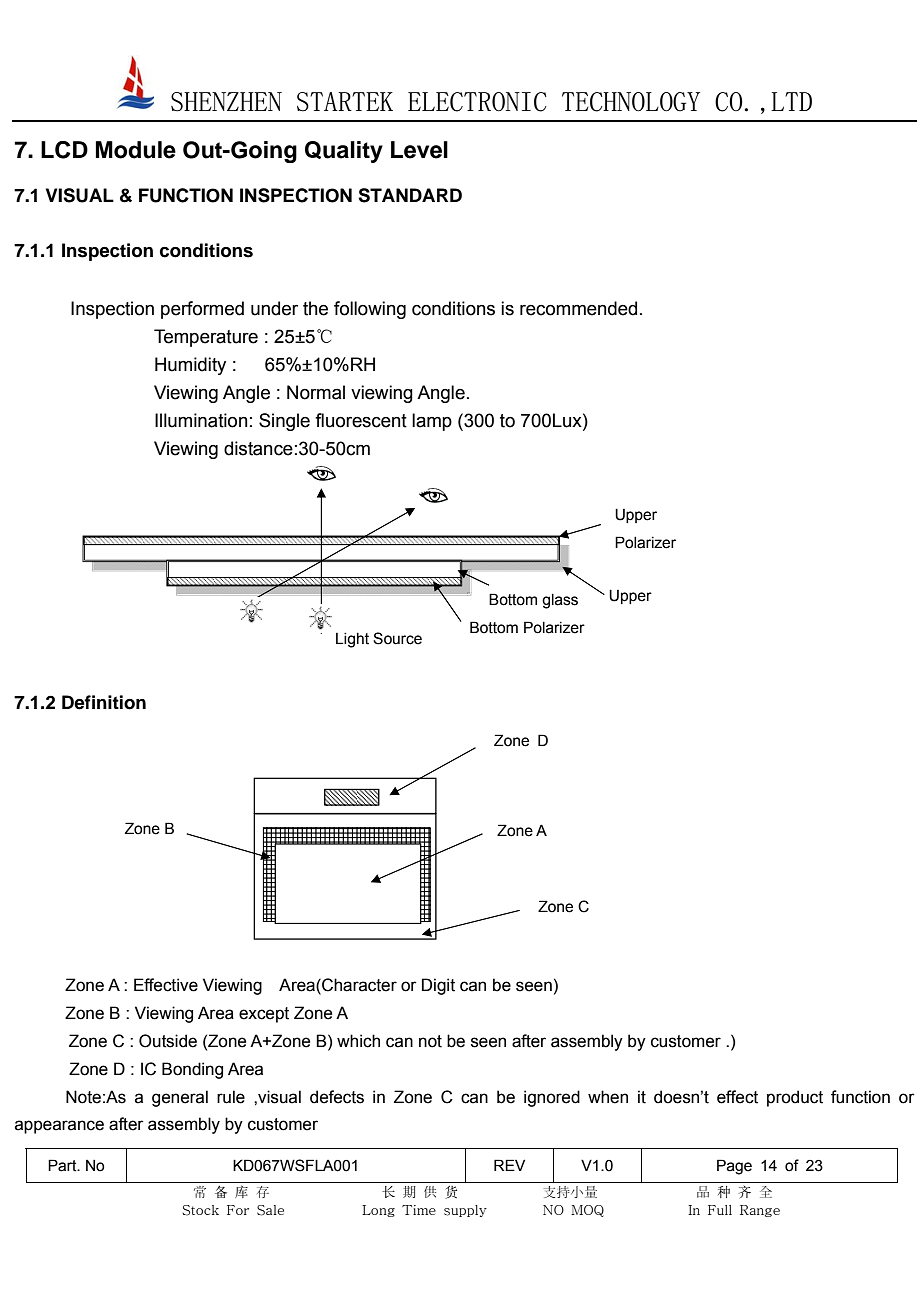 The width and height of the image is (924, 1308). What do you see at coordinates (136, 150) in the image?
I see `Module` at bounding box center [136, 150].
